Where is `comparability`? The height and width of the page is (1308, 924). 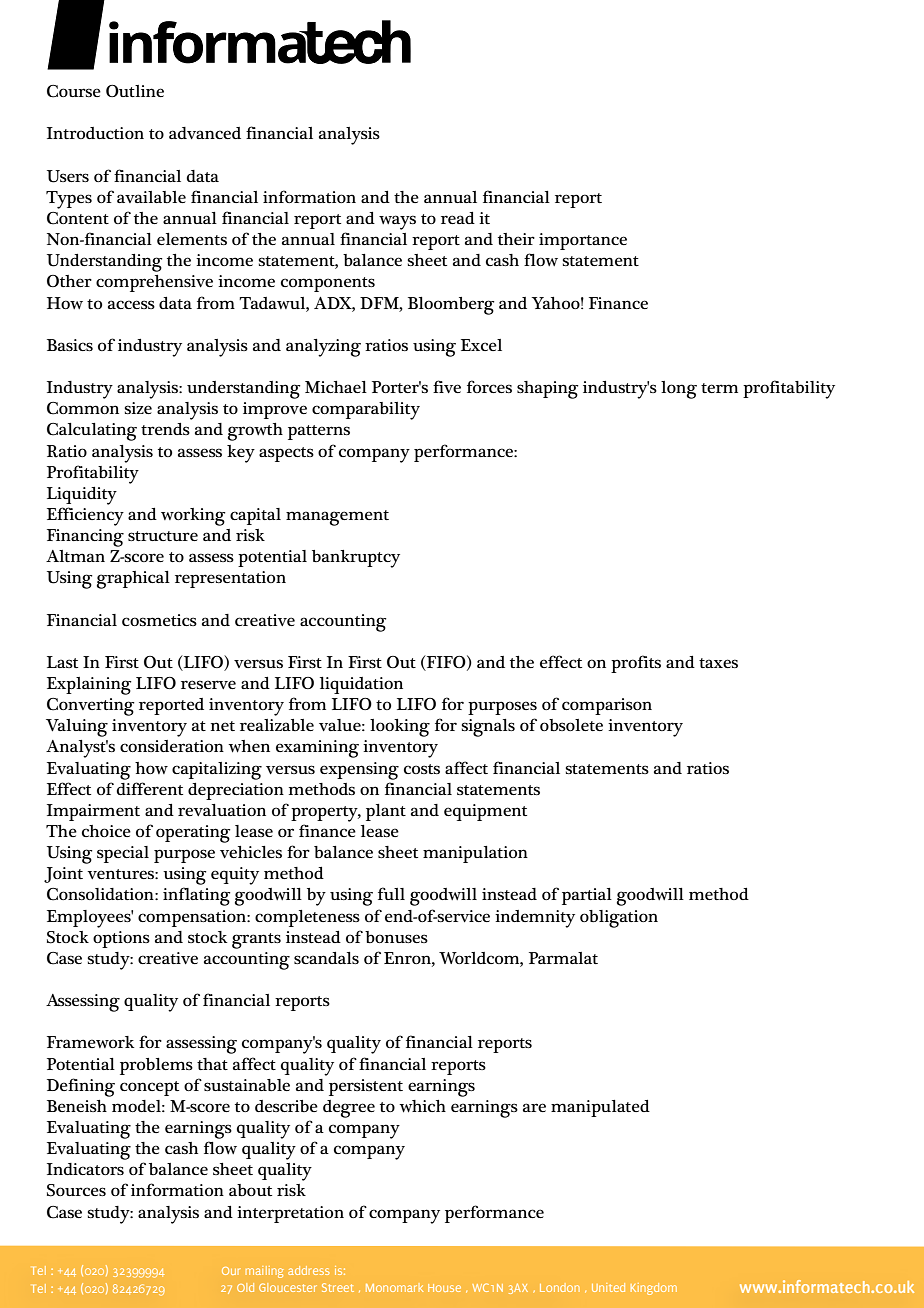 comparability is located at coordinates (366, 411).
